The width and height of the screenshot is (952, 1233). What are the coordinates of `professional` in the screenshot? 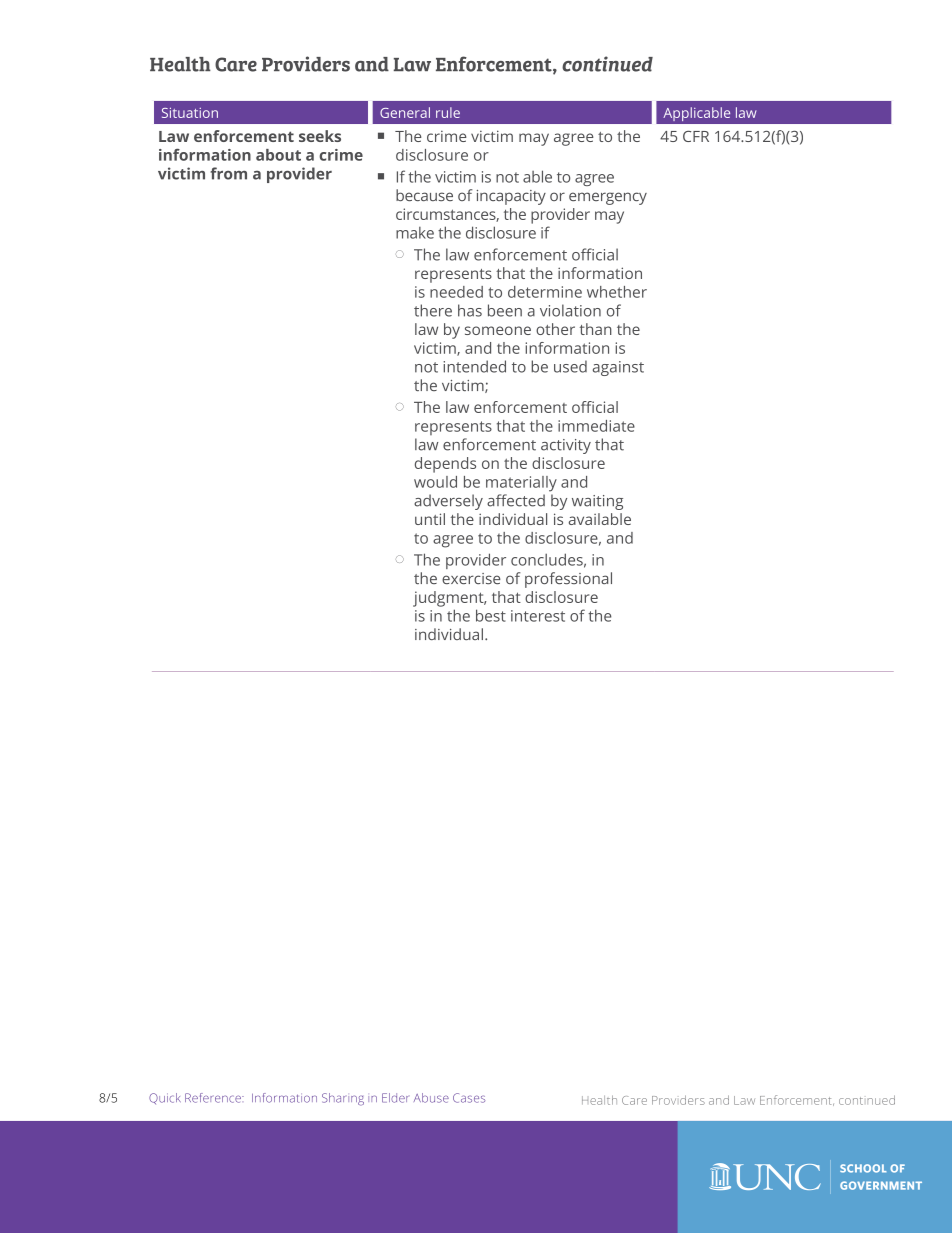 It's located at (568, 580).
